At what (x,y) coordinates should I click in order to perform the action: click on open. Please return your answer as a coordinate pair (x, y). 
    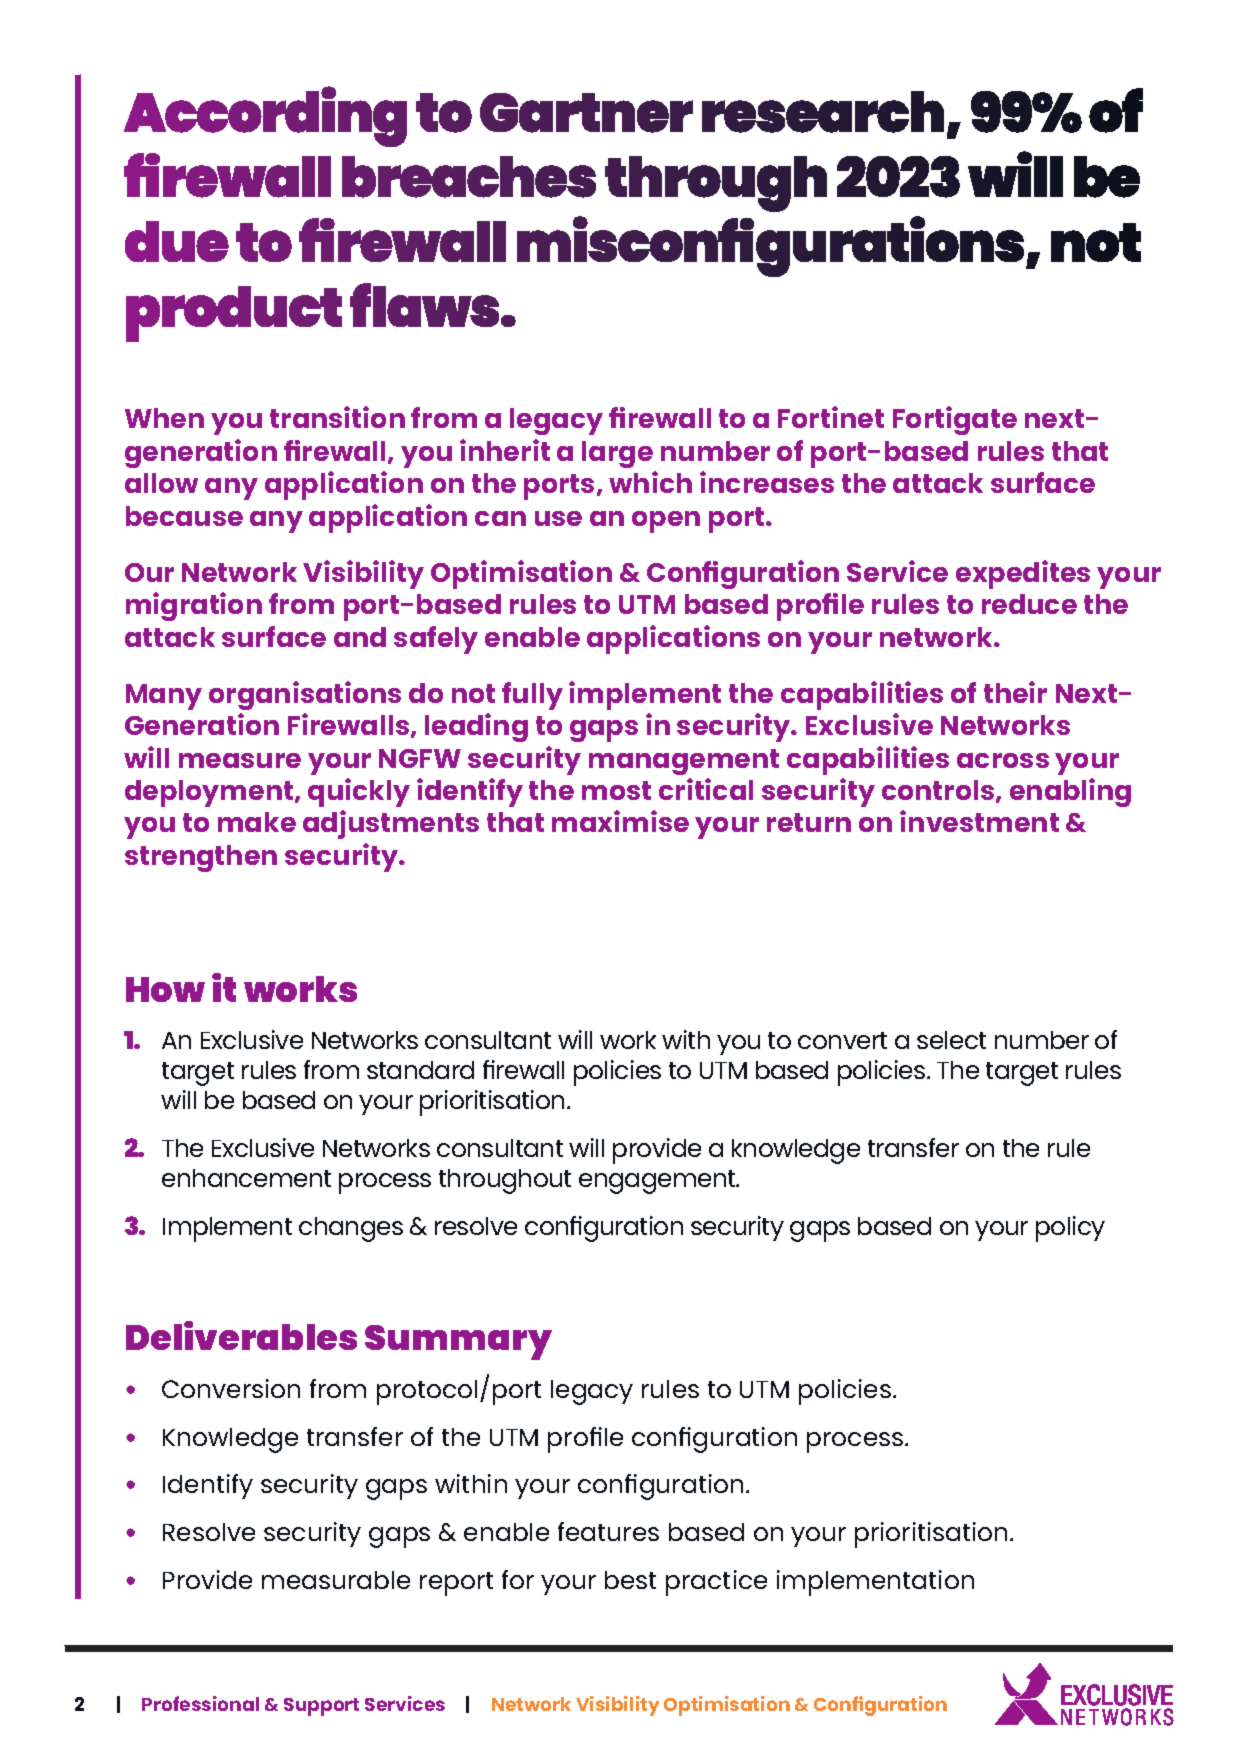
    Looking at the image, I should click on (666, 522).
